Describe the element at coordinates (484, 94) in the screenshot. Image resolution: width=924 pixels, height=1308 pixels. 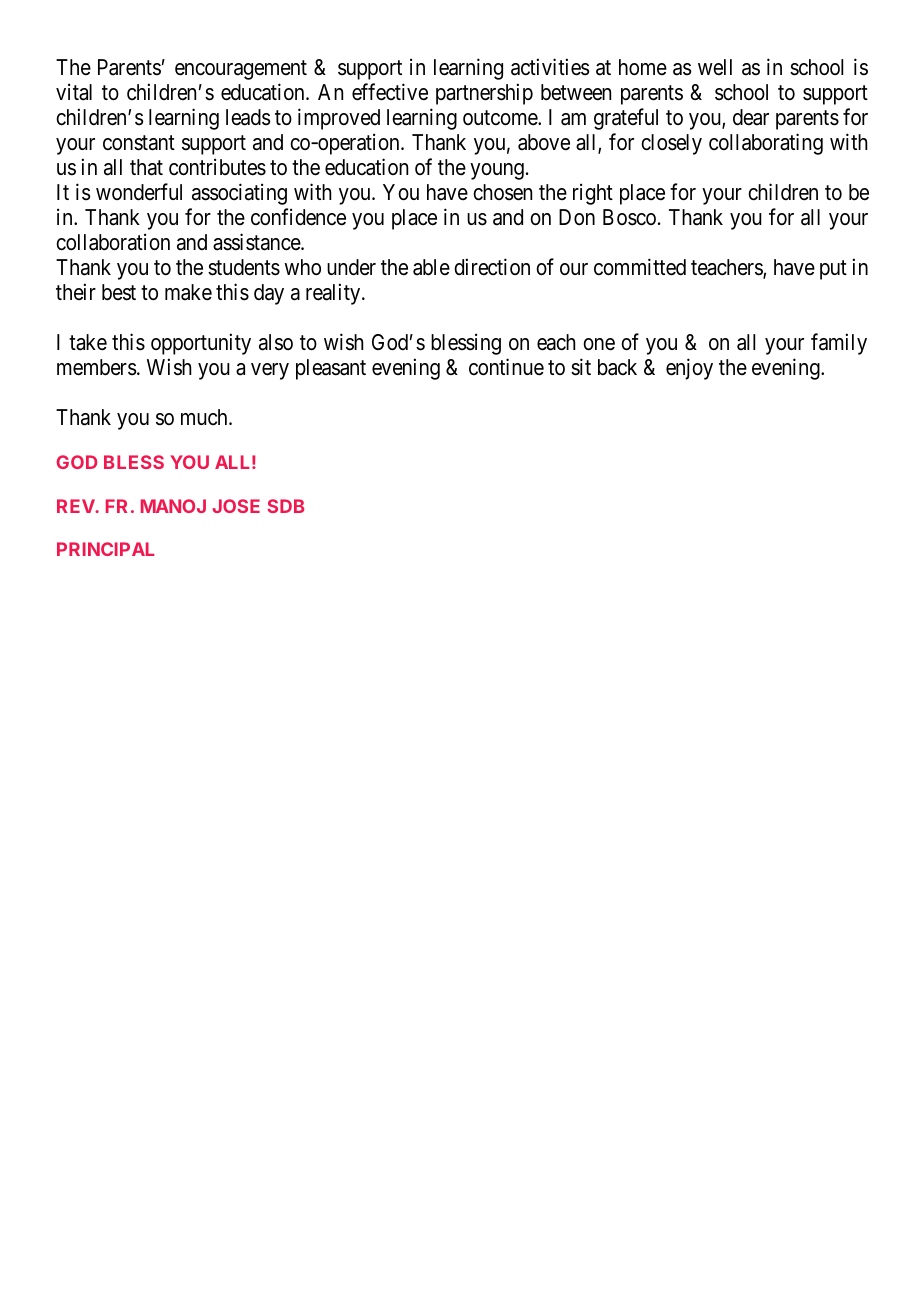
I see `partnership` at that location.
